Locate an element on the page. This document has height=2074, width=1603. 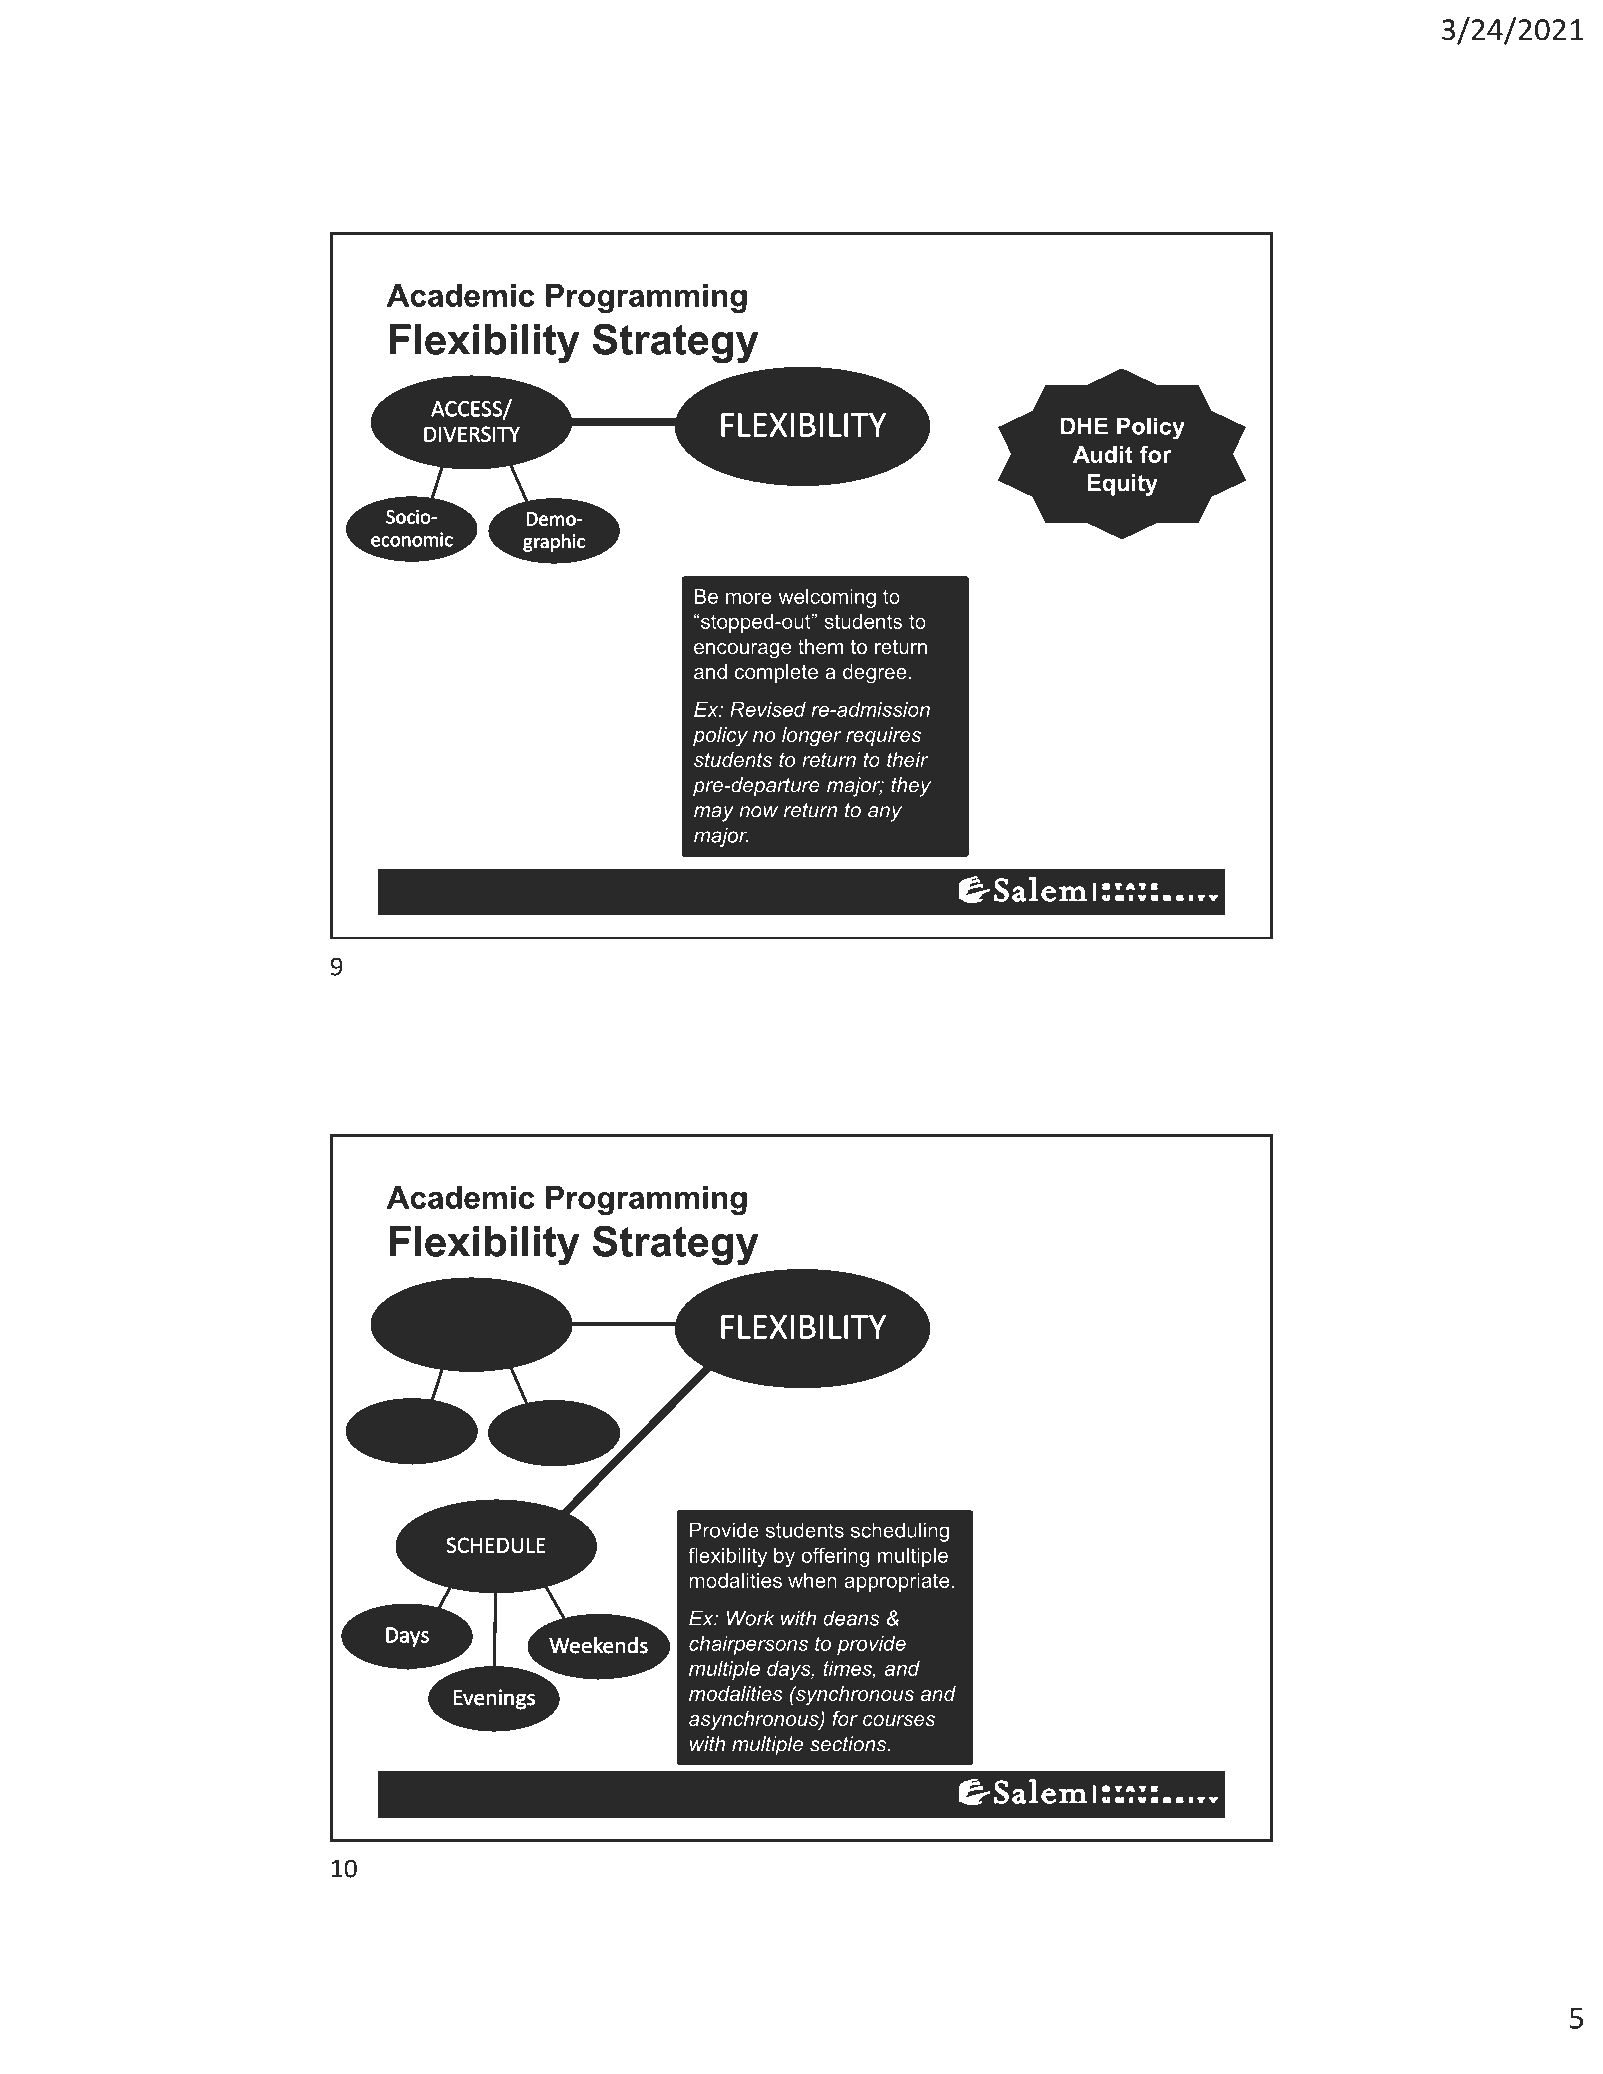
SCHEDULE is located at coordinates (496, 1545).
